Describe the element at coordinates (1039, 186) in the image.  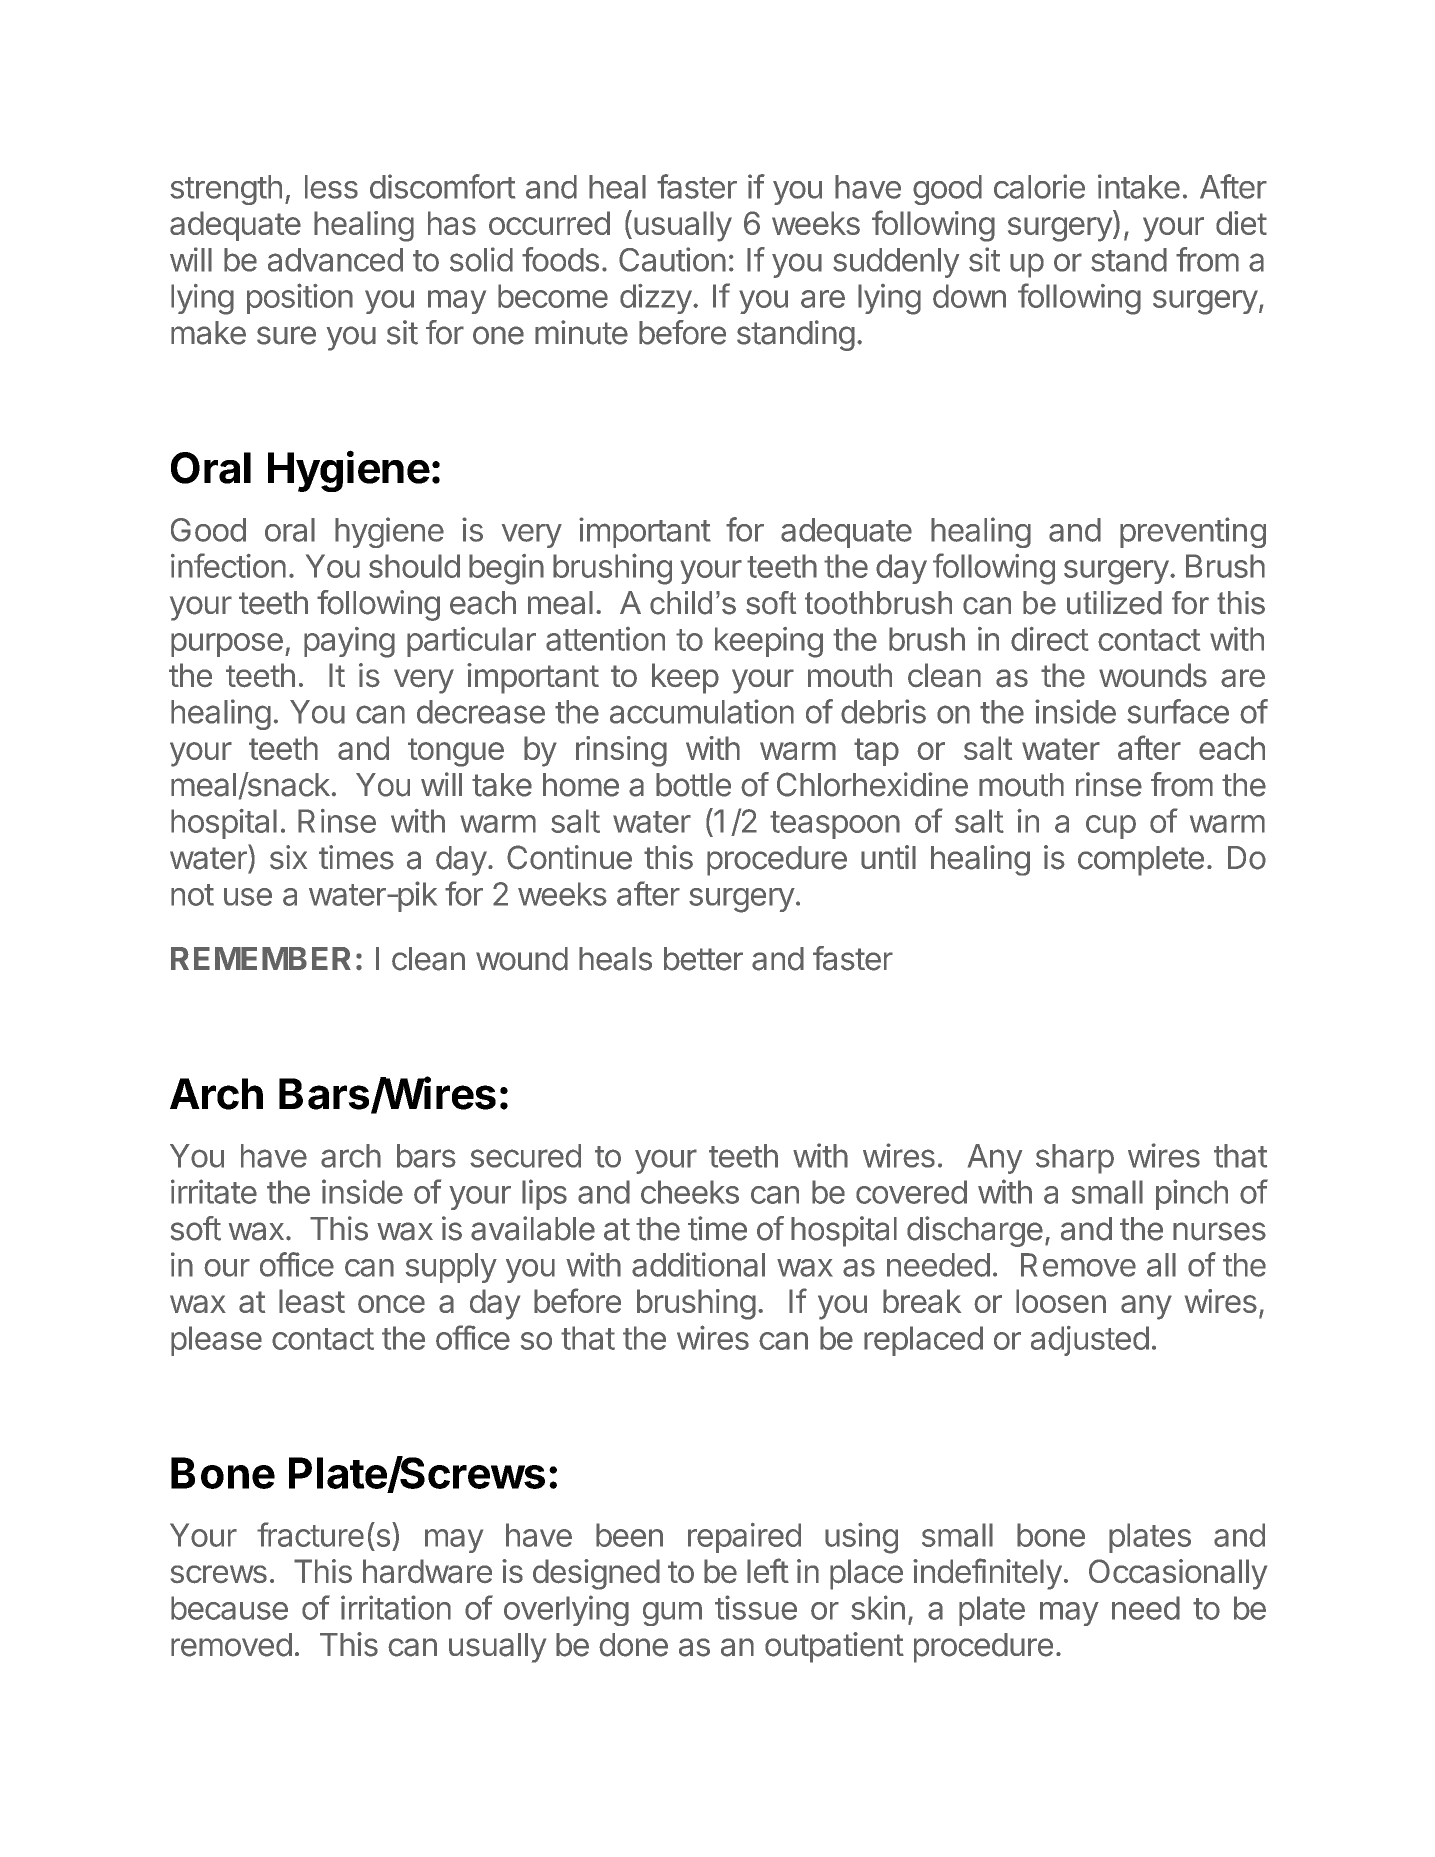
I see `calorie` at that location.
